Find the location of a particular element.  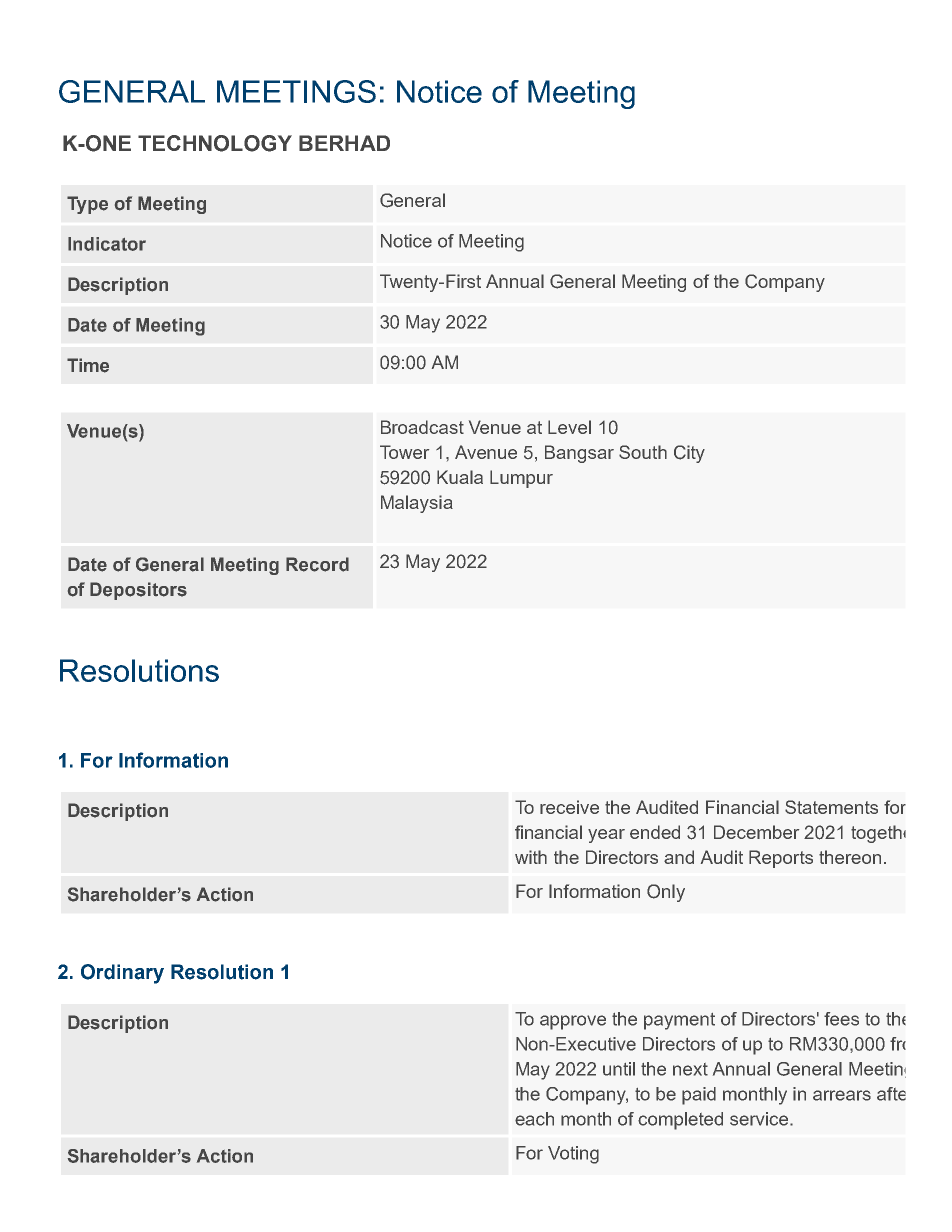

City is located at coordinates (689, 454).
